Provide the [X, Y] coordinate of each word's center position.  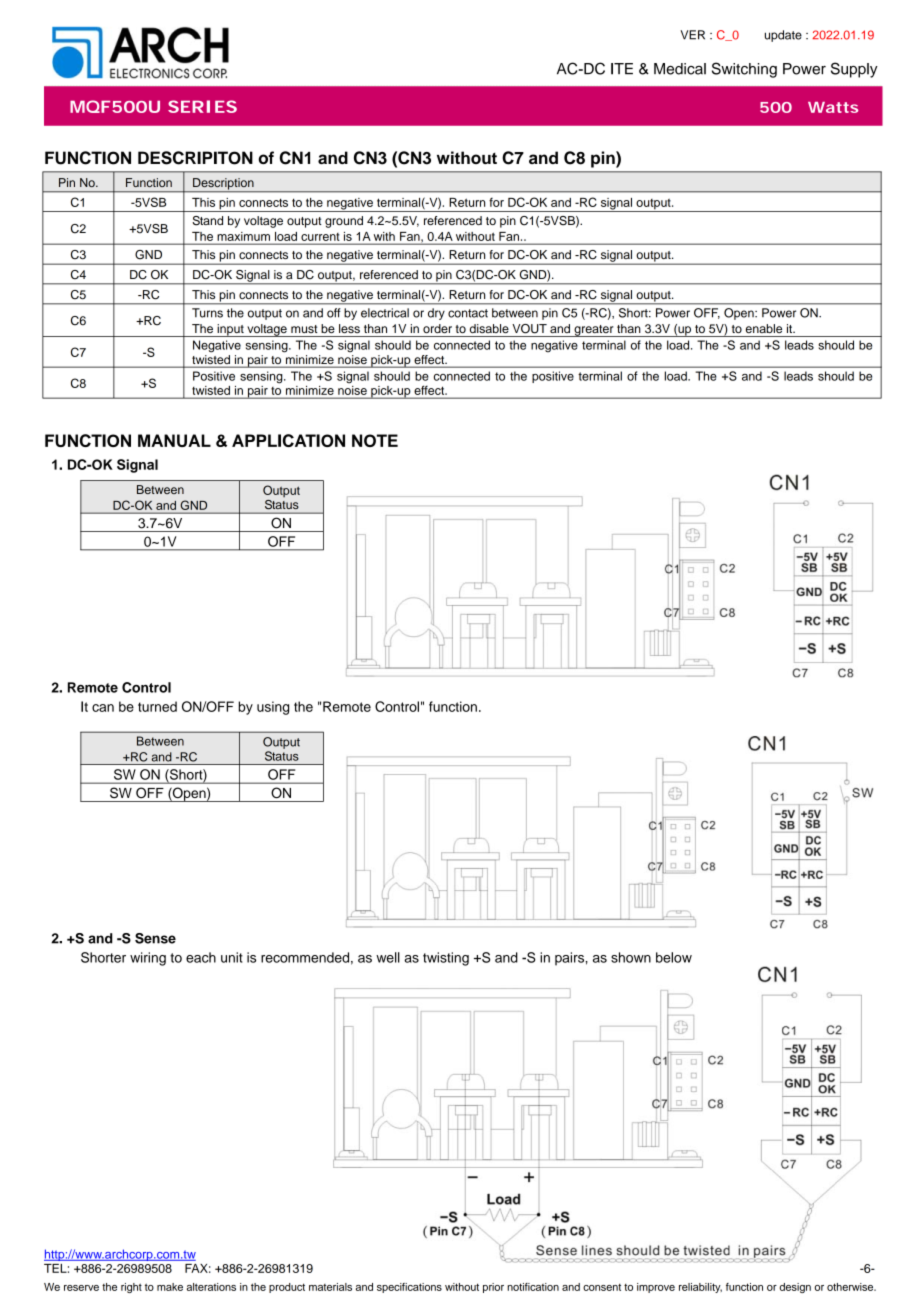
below [674, 957]
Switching [744, 70]
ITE [622, 69]
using [273, 708]
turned [157, 706]
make [170, 1287]
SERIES [202, 106]
